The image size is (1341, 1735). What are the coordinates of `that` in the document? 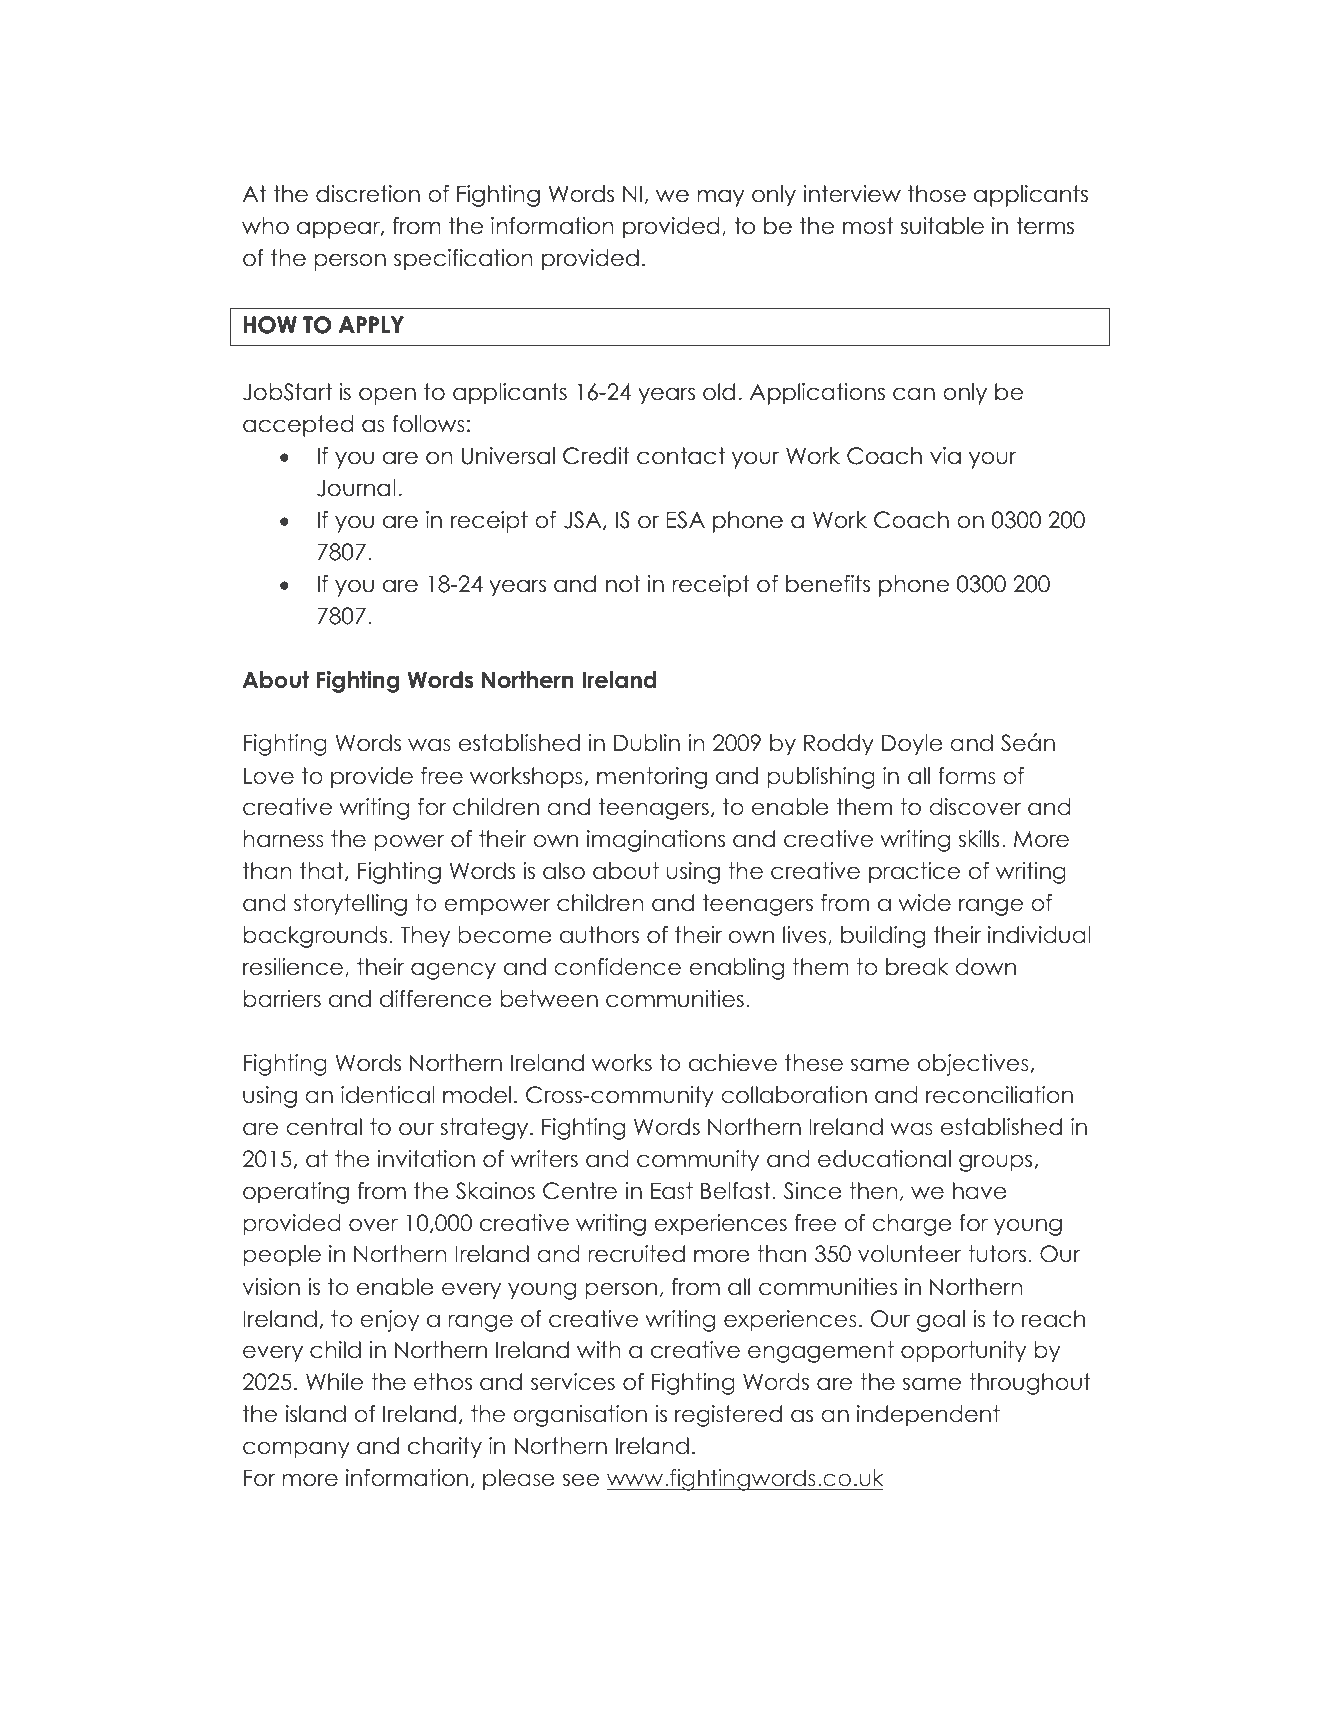 It's located at (323, 871).
